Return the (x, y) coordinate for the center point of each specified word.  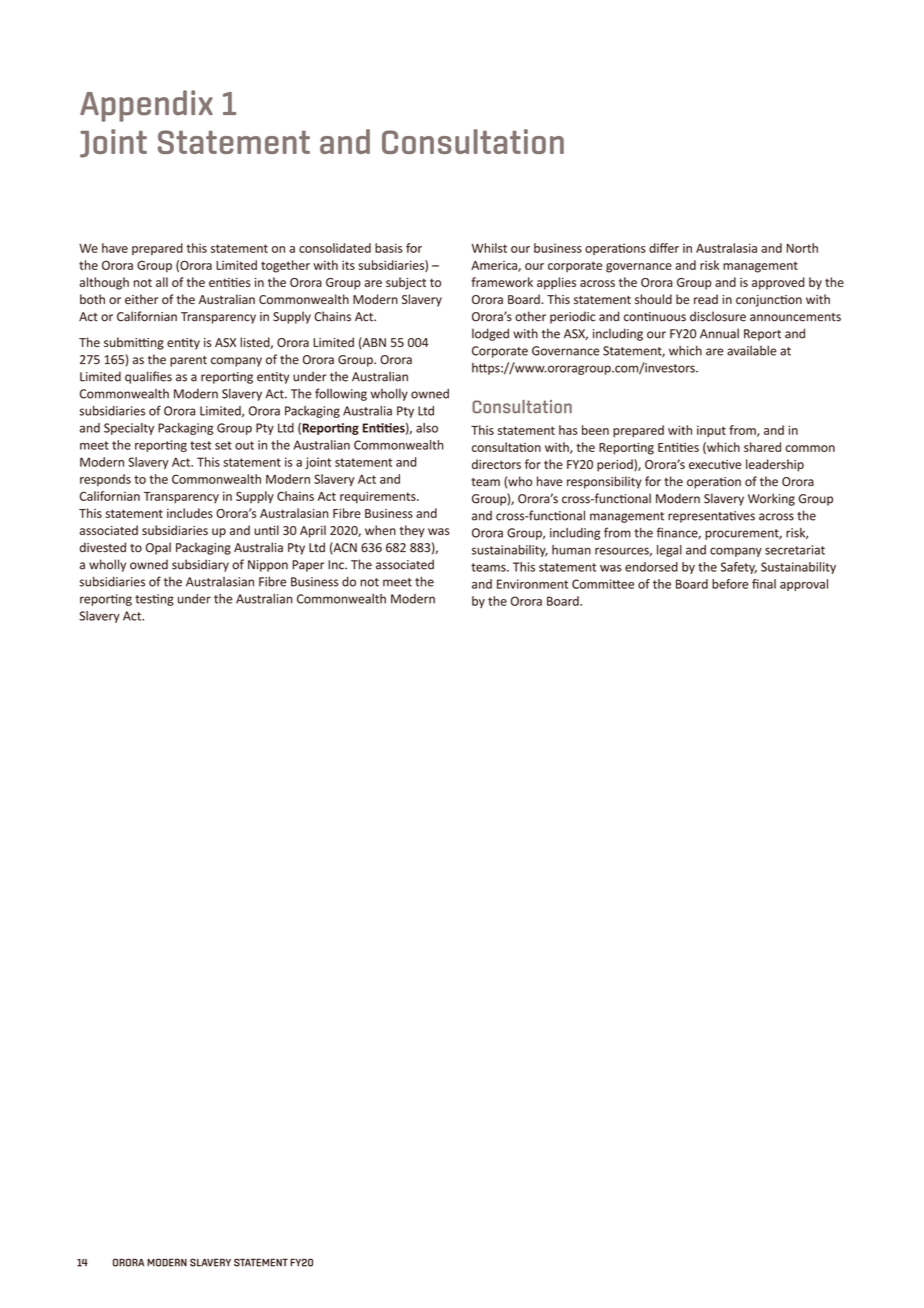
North (802, 248)
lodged (490, 334)
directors (496, 464)
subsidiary (200, 565)
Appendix (146, 106)
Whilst (489, 248)
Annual (719, 333)
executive (715, 464)
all (162, 282)
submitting (134, 343)
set (223, 445)
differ (664, 248)
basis (389, 248)
